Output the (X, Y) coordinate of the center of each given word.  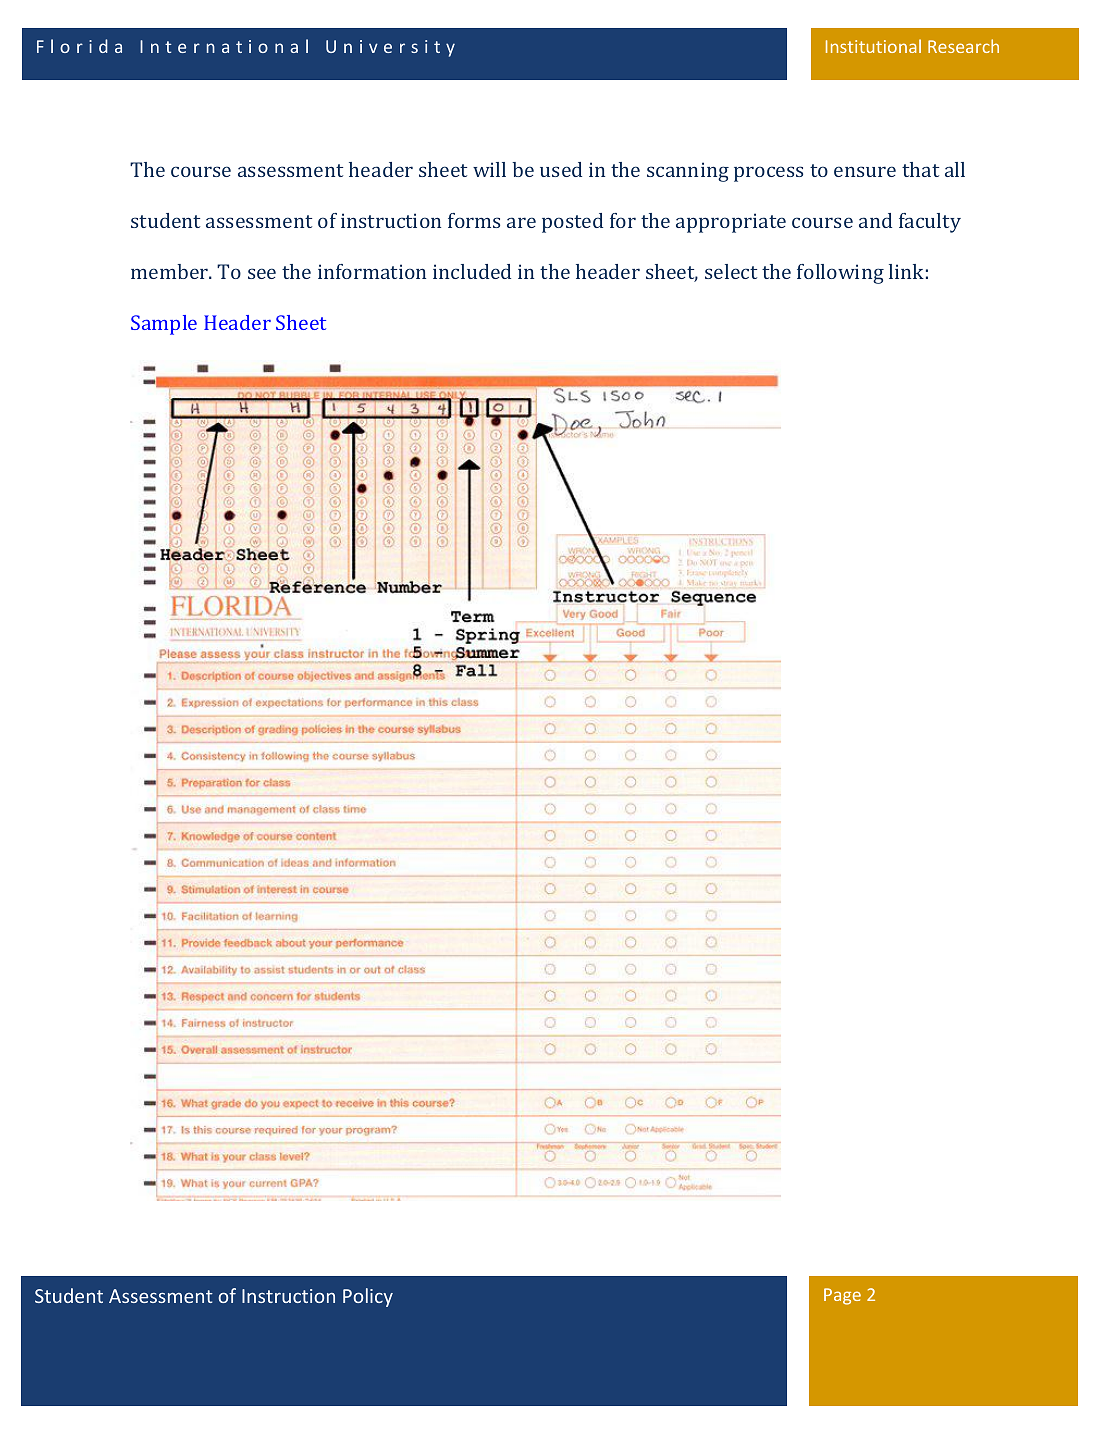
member (171, 271)
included (472, 271)
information (372, 271)
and (875, 220)
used (561, 169)
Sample (164, 325)
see (262, 273)
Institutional (873, 46)
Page (842, 1296)
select (731, 271)
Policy (368, 1297)
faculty (930, 223)
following (840, 274)
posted (572, 223)
